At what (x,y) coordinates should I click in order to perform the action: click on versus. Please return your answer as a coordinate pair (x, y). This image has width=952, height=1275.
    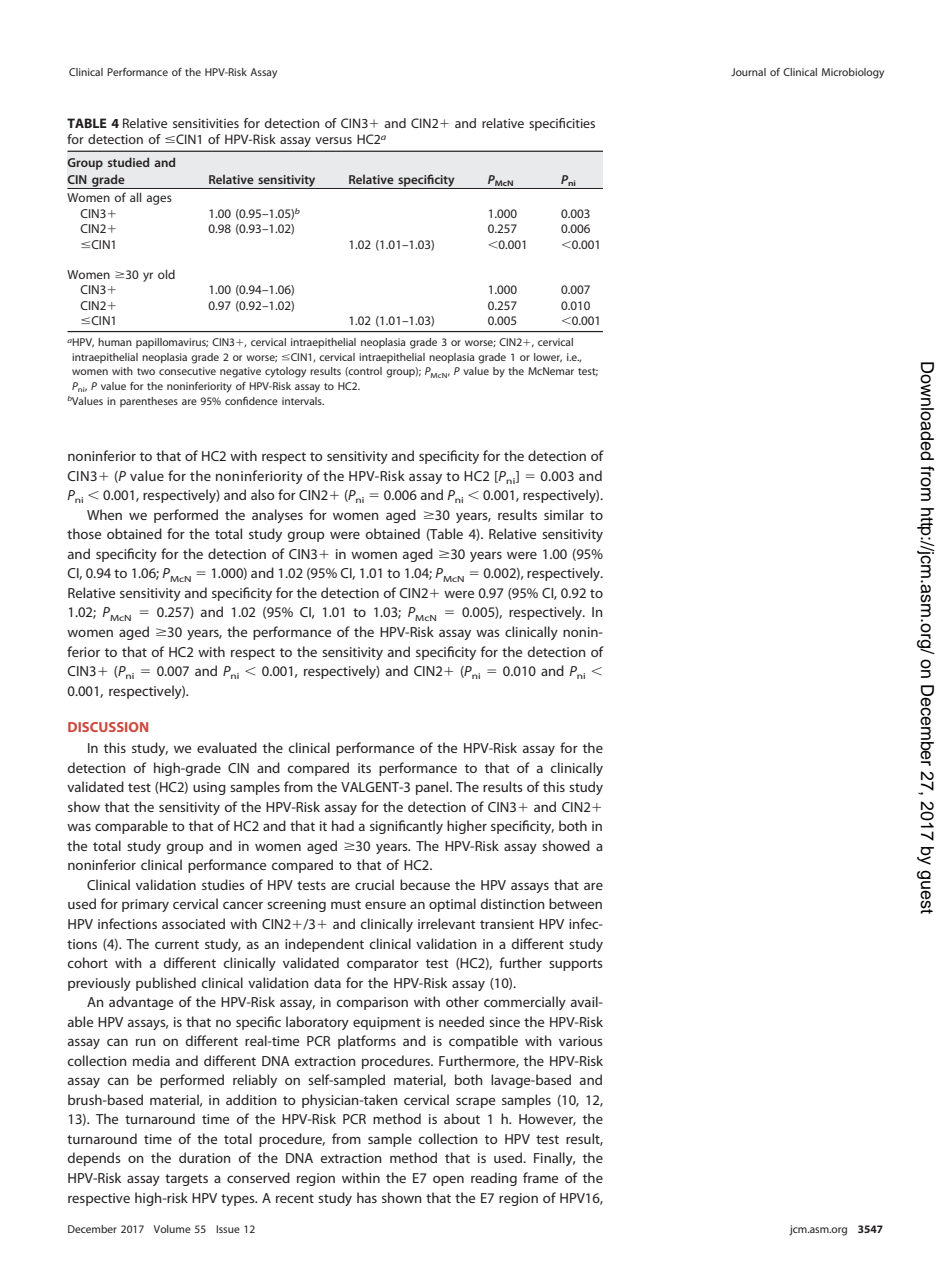
    Looking at the image, I should click on (333, 140).
